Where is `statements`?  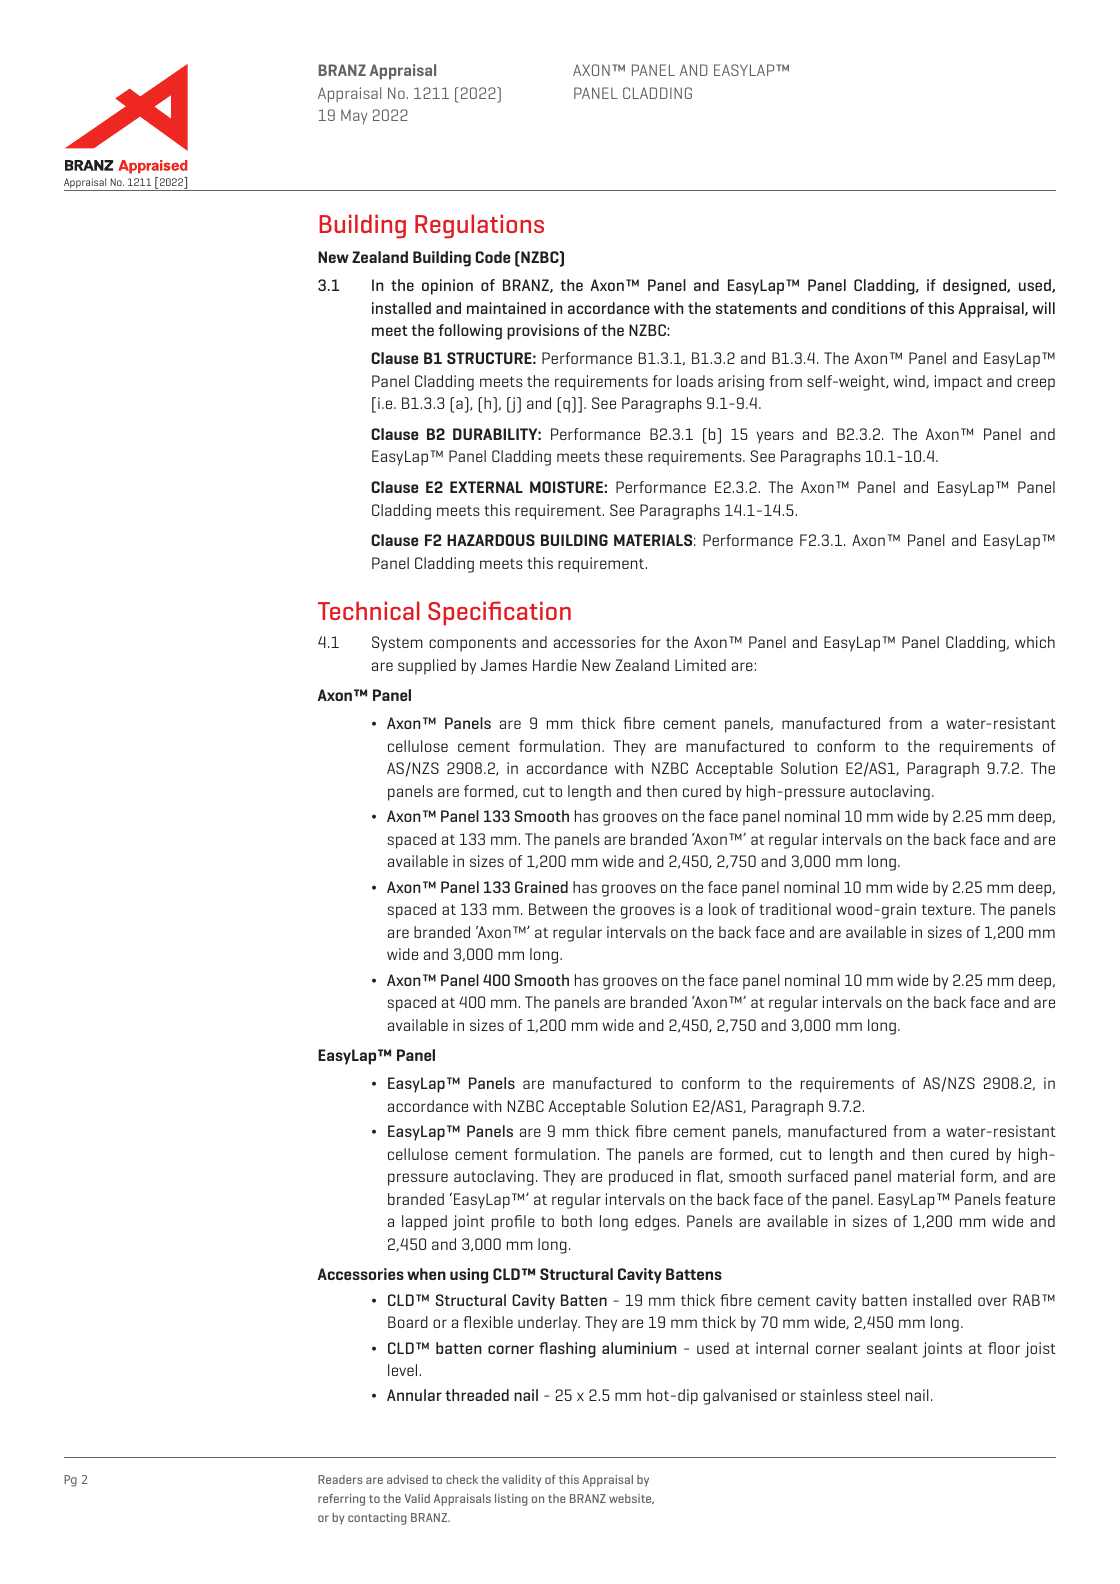 statements is located at coordinates (756, 308).
